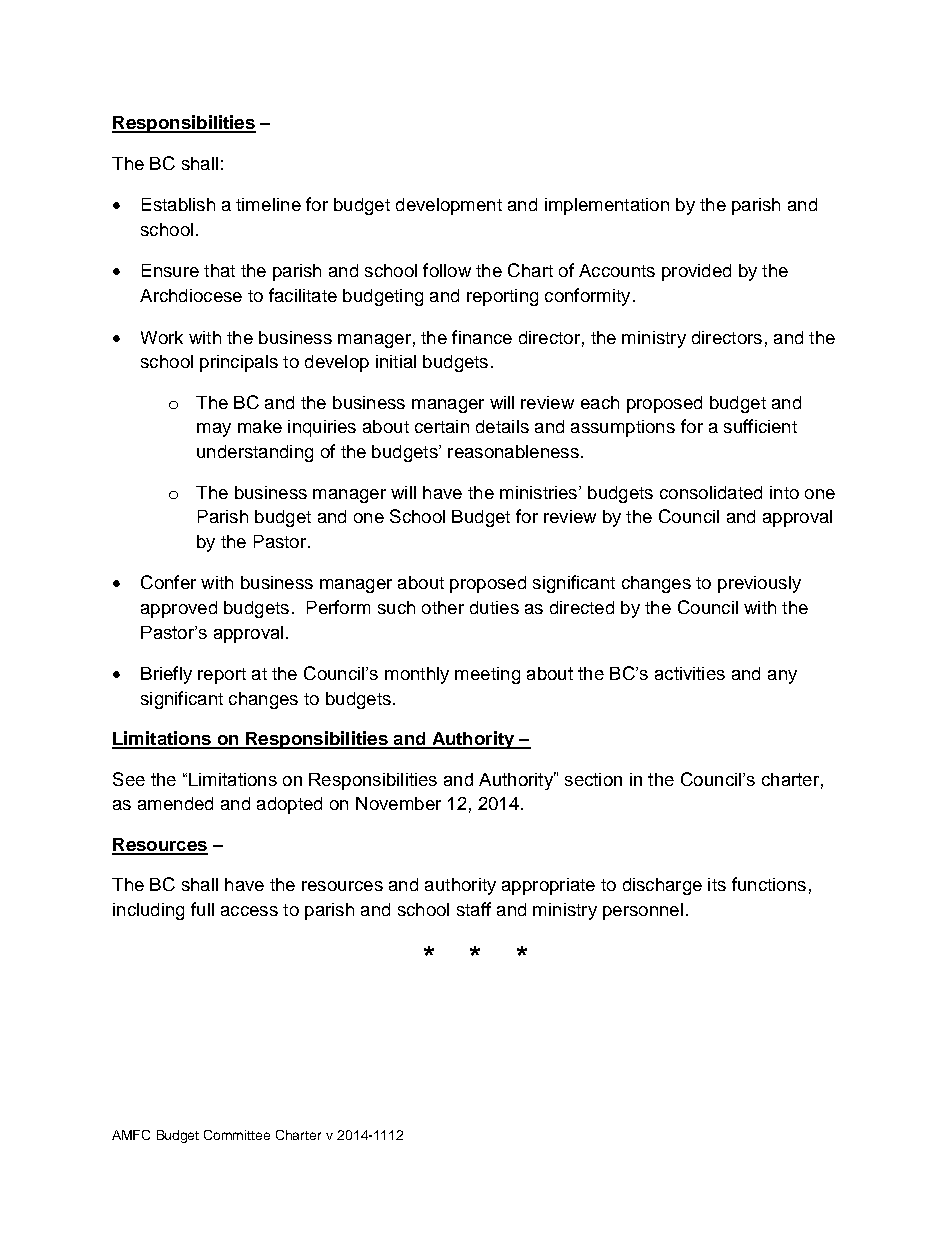 The image size is (952, 1233). Describe the element at coordinates (237, 1135) in the screenshot. I see `Committee` at that location.
